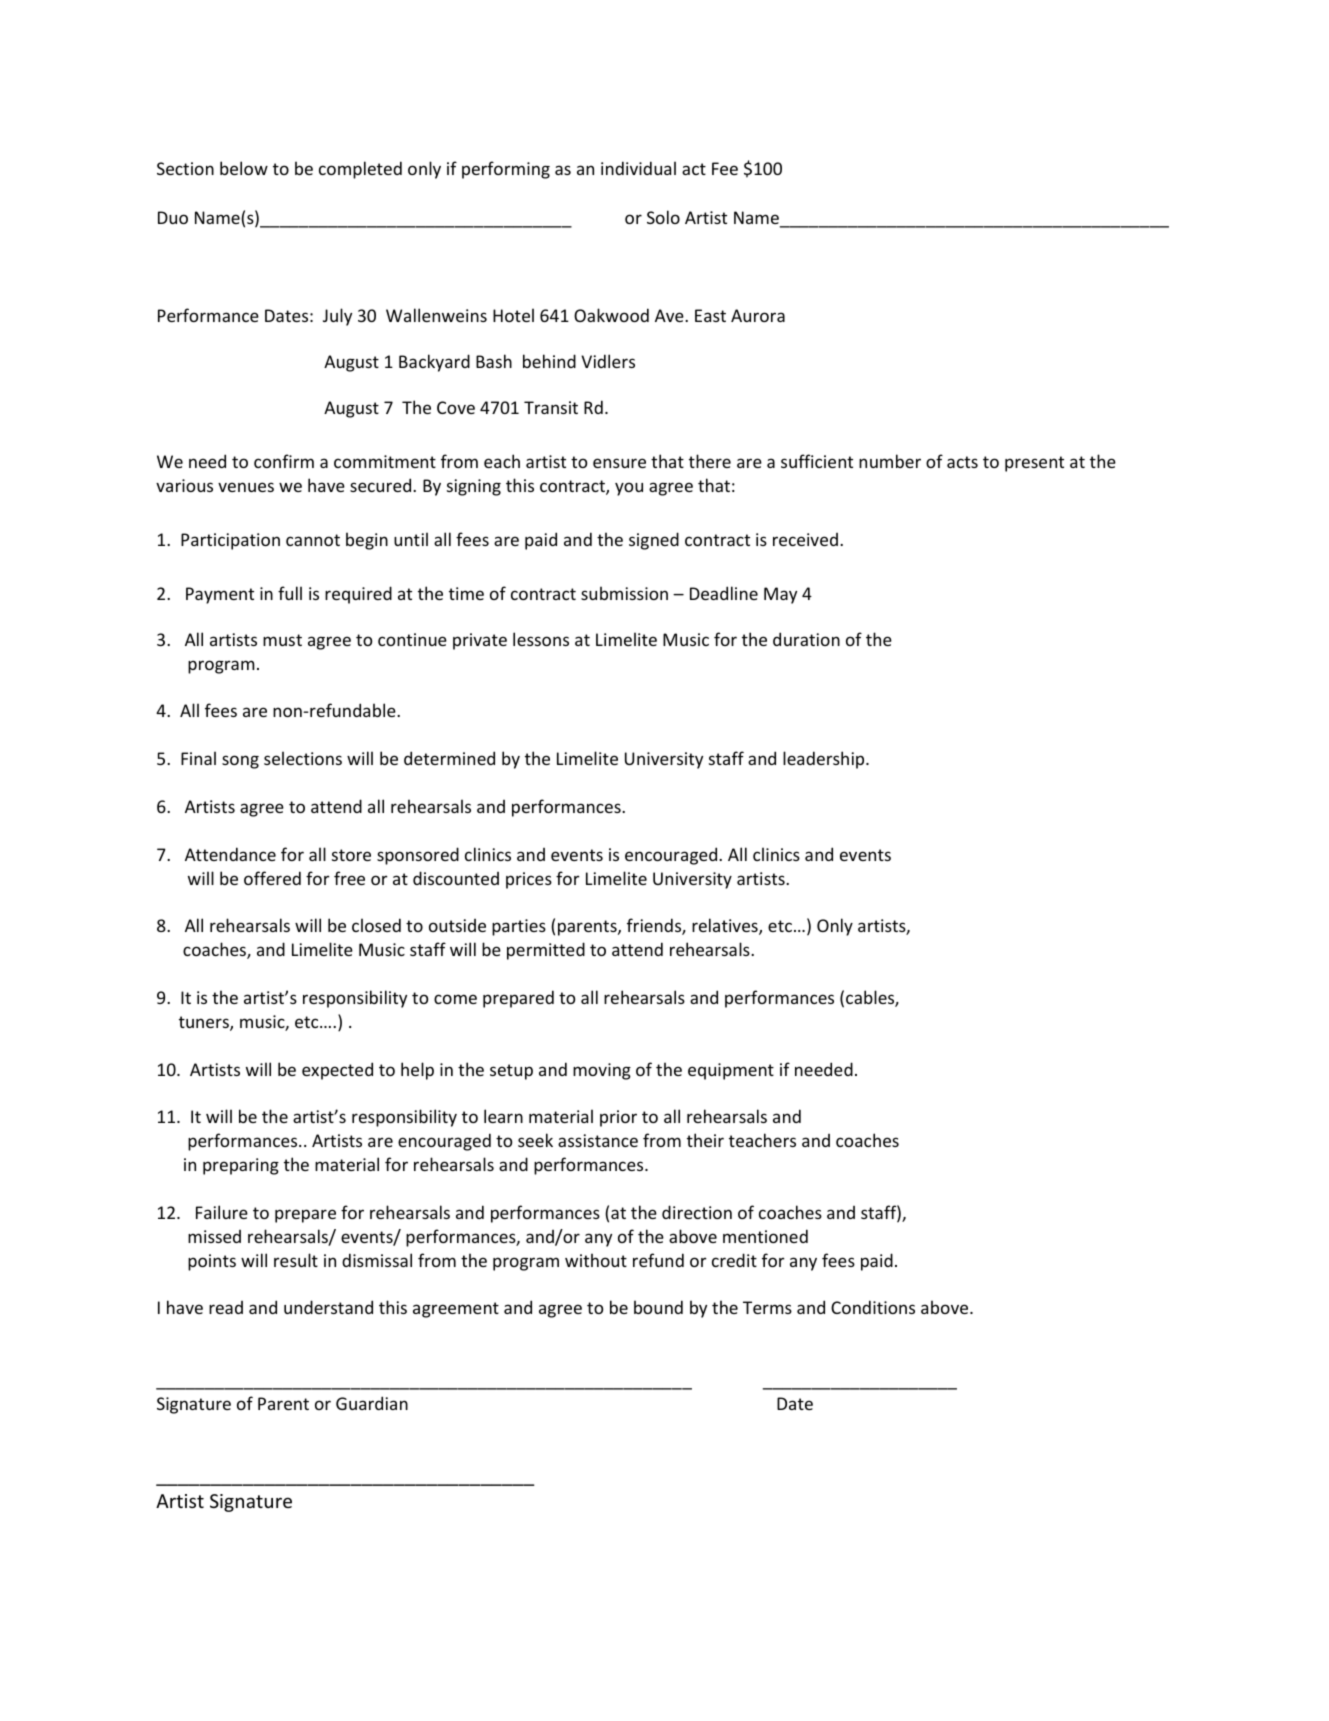  Describe the element at coordinates (658, 1307) in the screenshot. I see `bound` at that location.
